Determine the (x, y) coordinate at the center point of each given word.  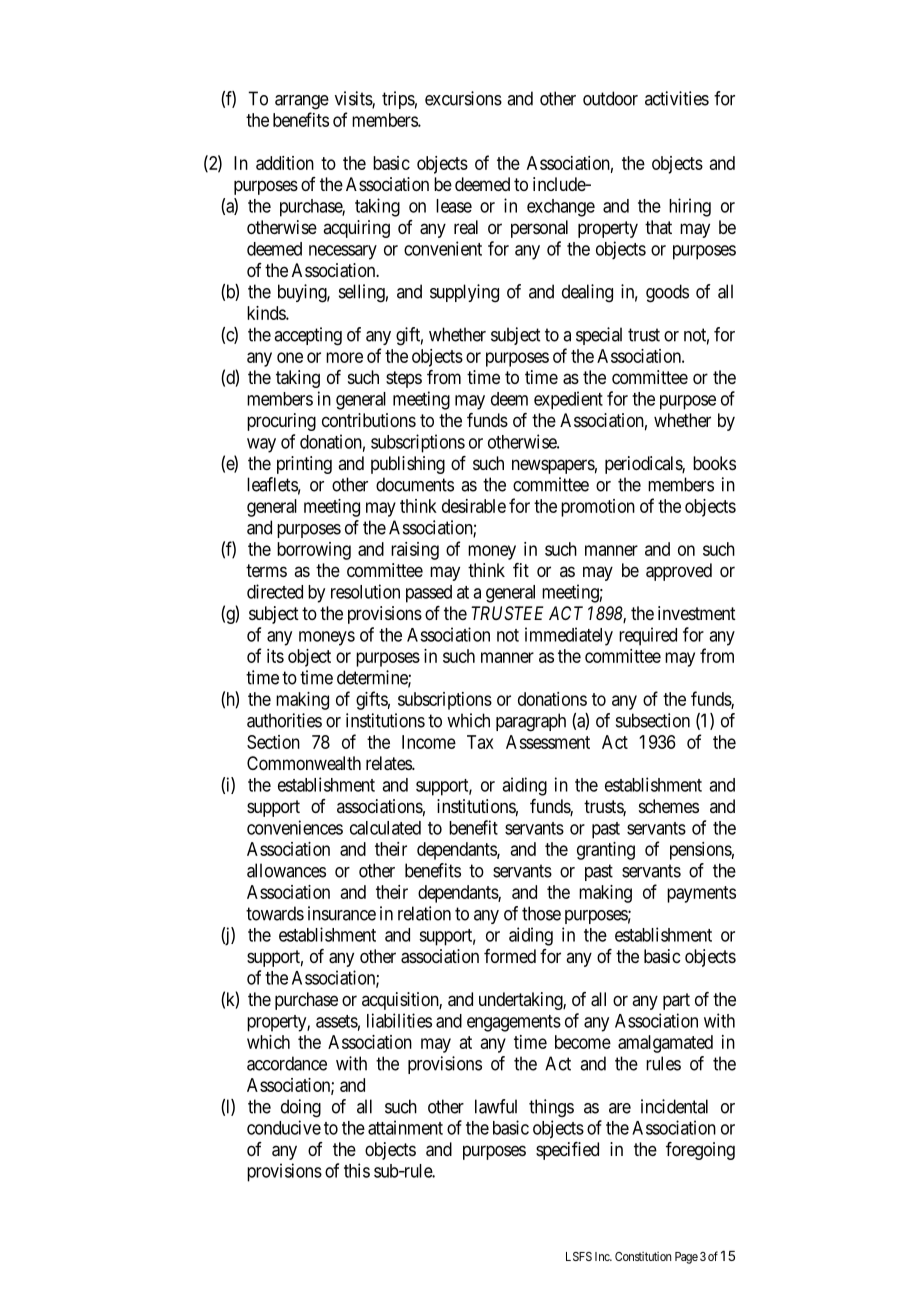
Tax (480, 742)
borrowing (314, 551)
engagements (514, 1023)
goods (667, 293)
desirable (474, 506)
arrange (302, 102)
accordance (287, 1063)
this (357, 1170)
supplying (464, 293)
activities (677, 98)
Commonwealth (304, 763)
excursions (463, 98)
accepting (308, 336)
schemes (669, 806)
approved (679, 572)
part (676, 1001)
